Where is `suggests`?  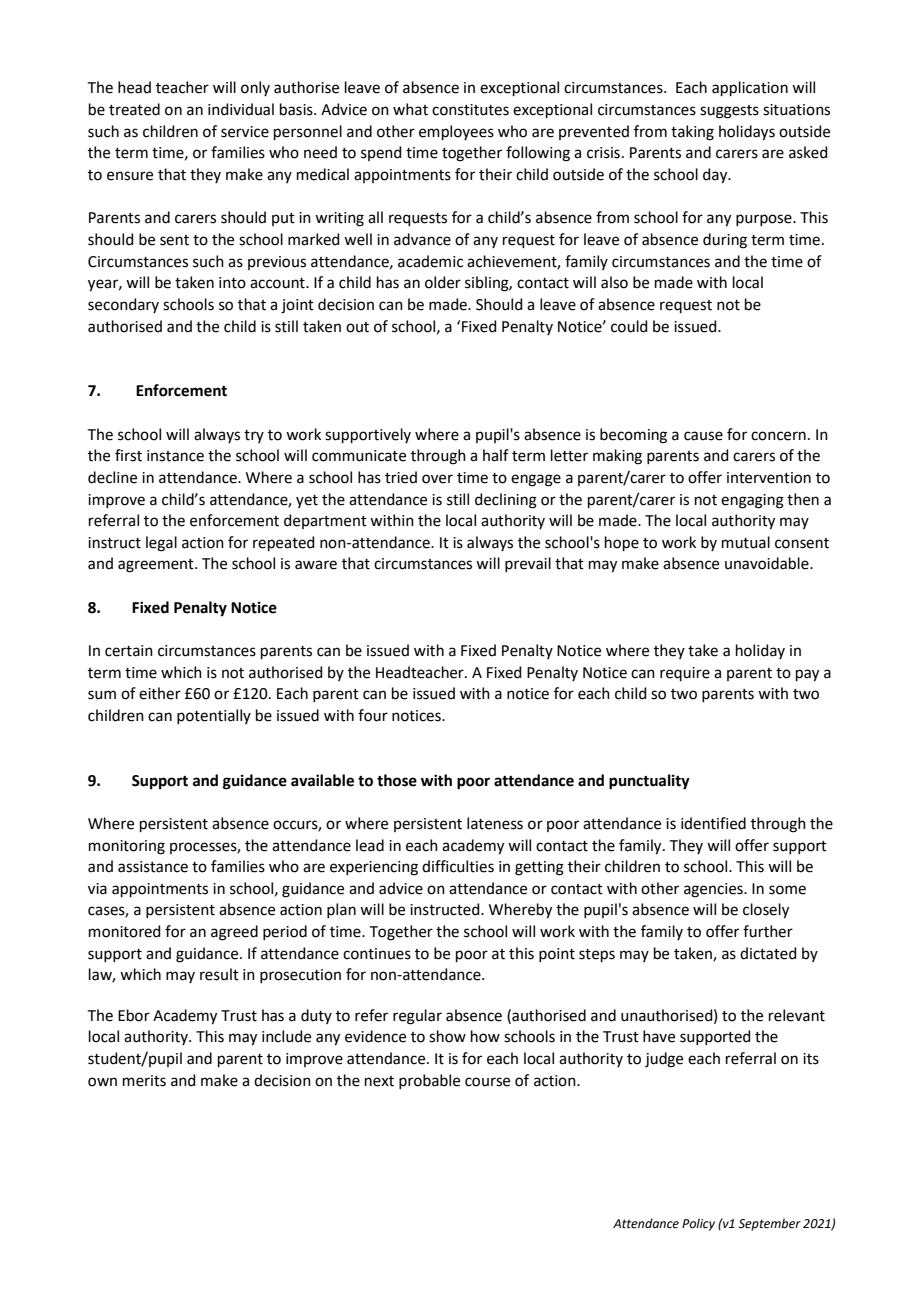 suggests is located at coordinates (729, 112).
